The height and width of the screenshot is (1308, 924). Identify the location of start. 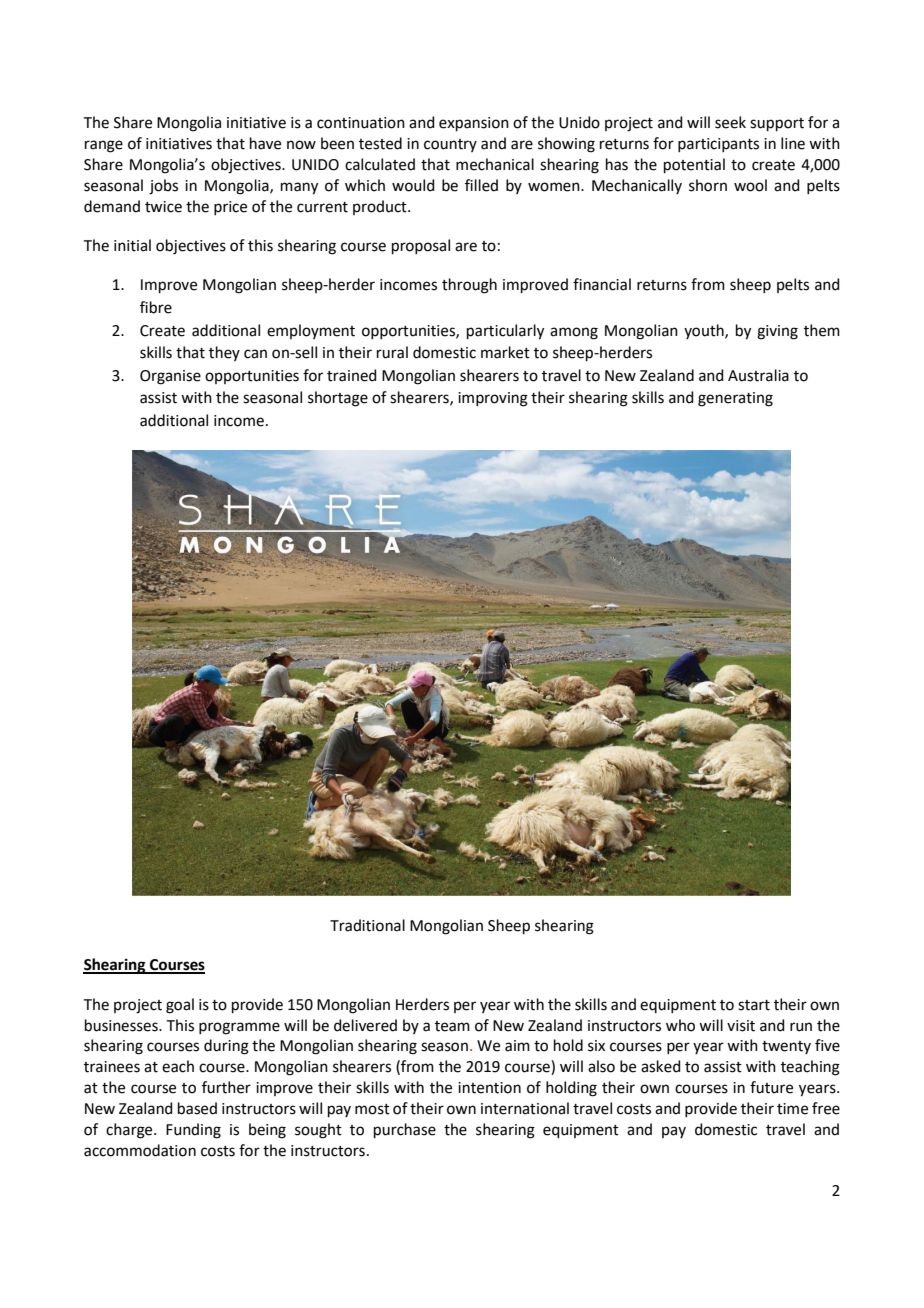
(754, 1005).
